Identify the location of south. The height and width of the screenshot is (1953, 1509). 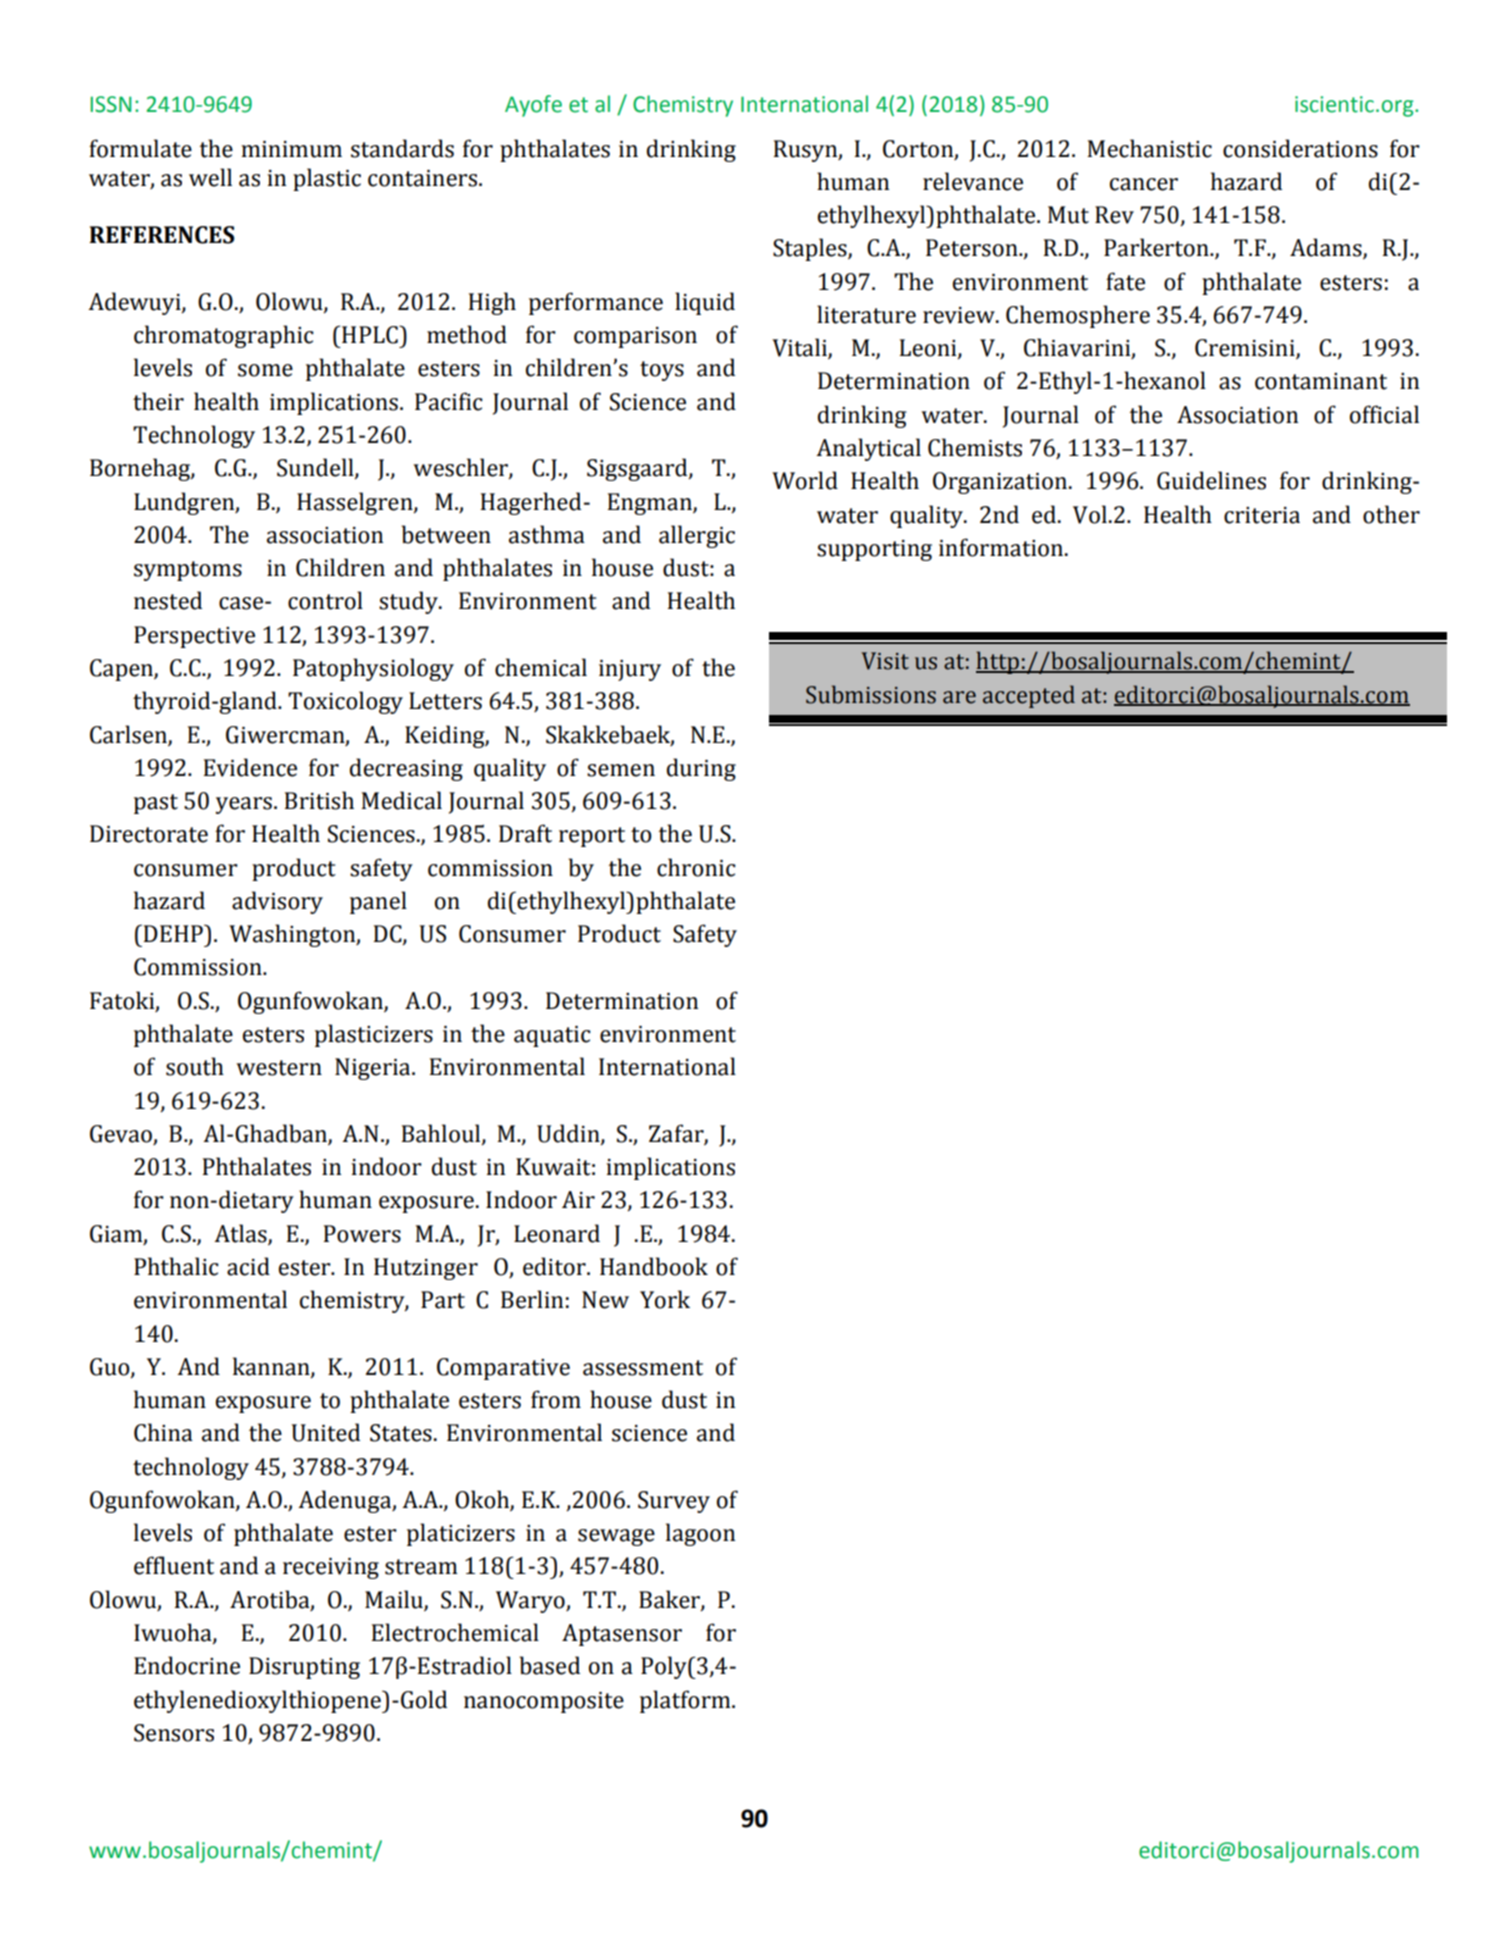
(195, 1066).
